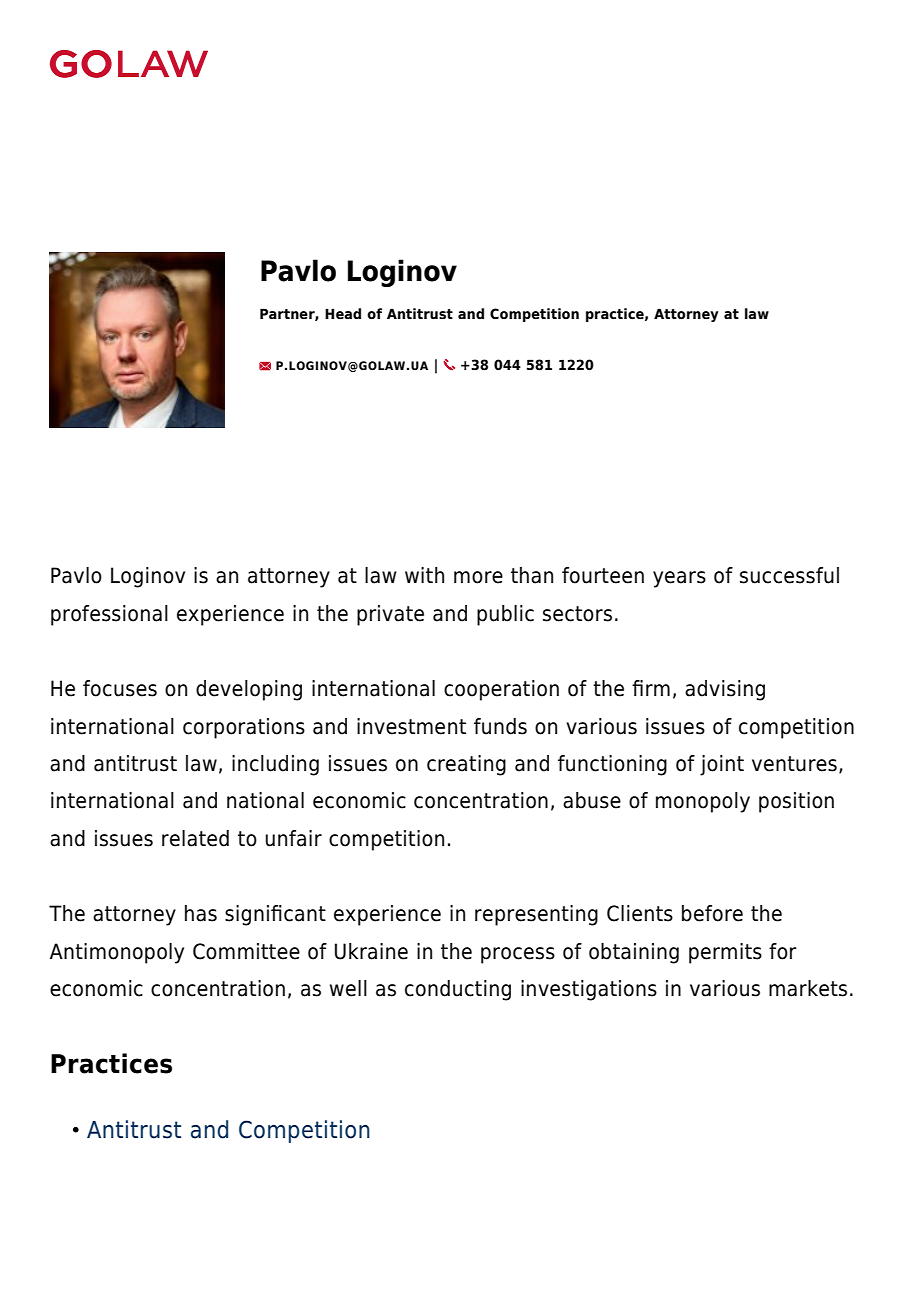 The image size is (924, 1308). I want to click on related, so click(195, 838).
